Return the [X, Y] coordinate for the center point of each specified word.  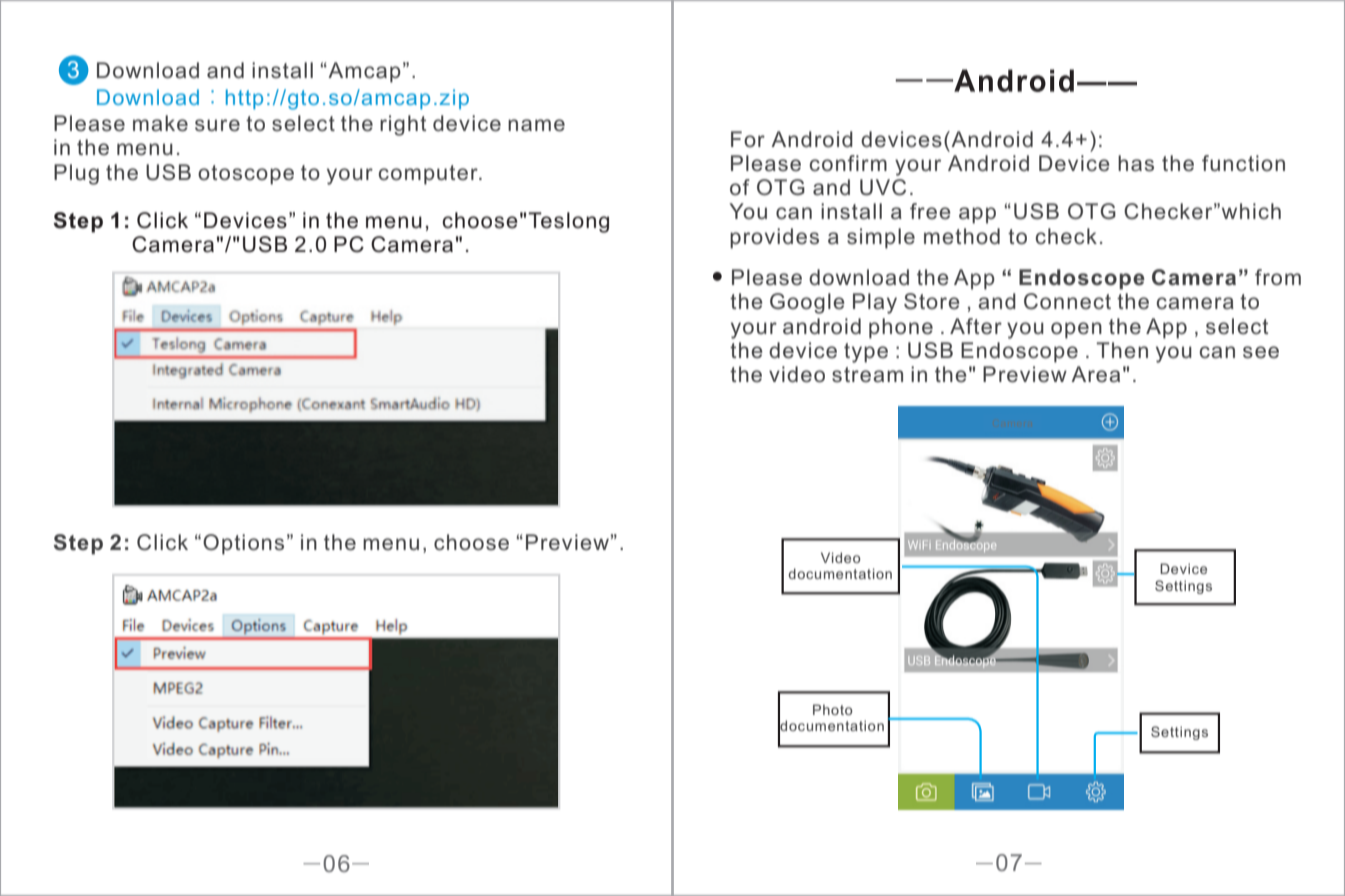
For [748, 139]
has [1136, 163]
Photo [832, 709]
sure [217, 125]
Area [1095, 374]
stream [867, 375]
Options [243, 544]
